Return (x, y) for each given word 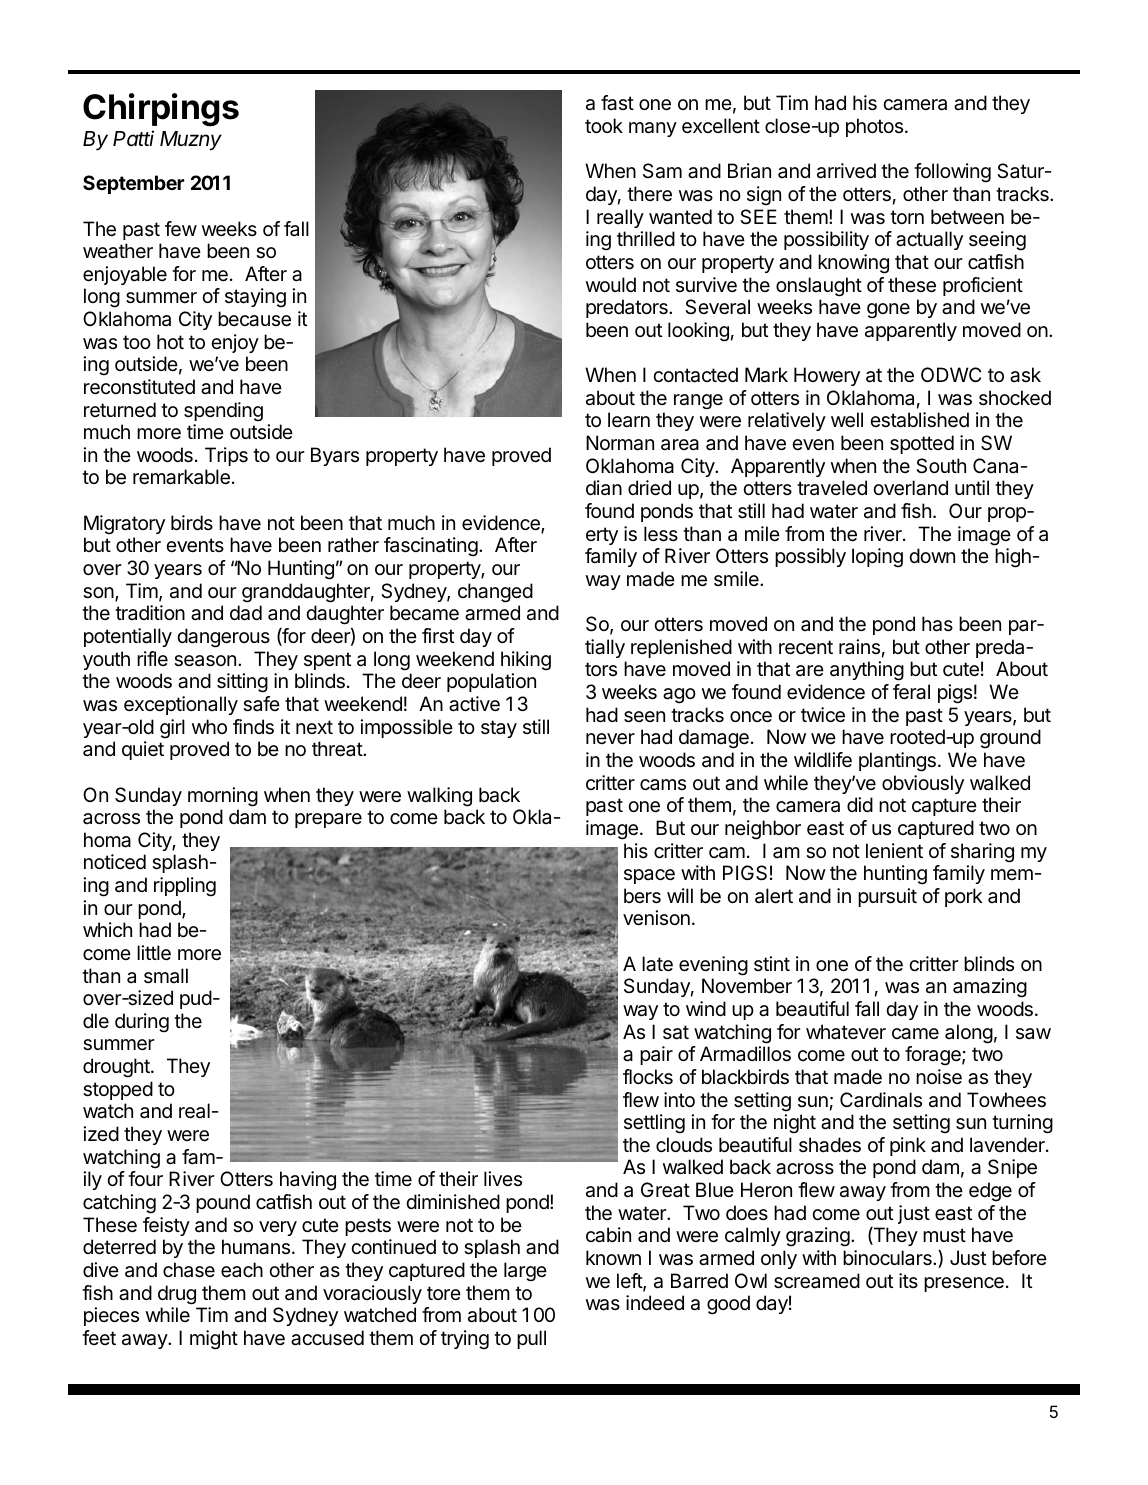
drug (177, 1295)
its (908, 1280)
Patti (133, 138)
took (604, 125)
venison (656, 918)
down (932, 555)
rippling (185, 887)
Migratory (124, 525)
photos (874, 127)
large (525, 1272)
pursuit (887, 897)
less (661, 534)
